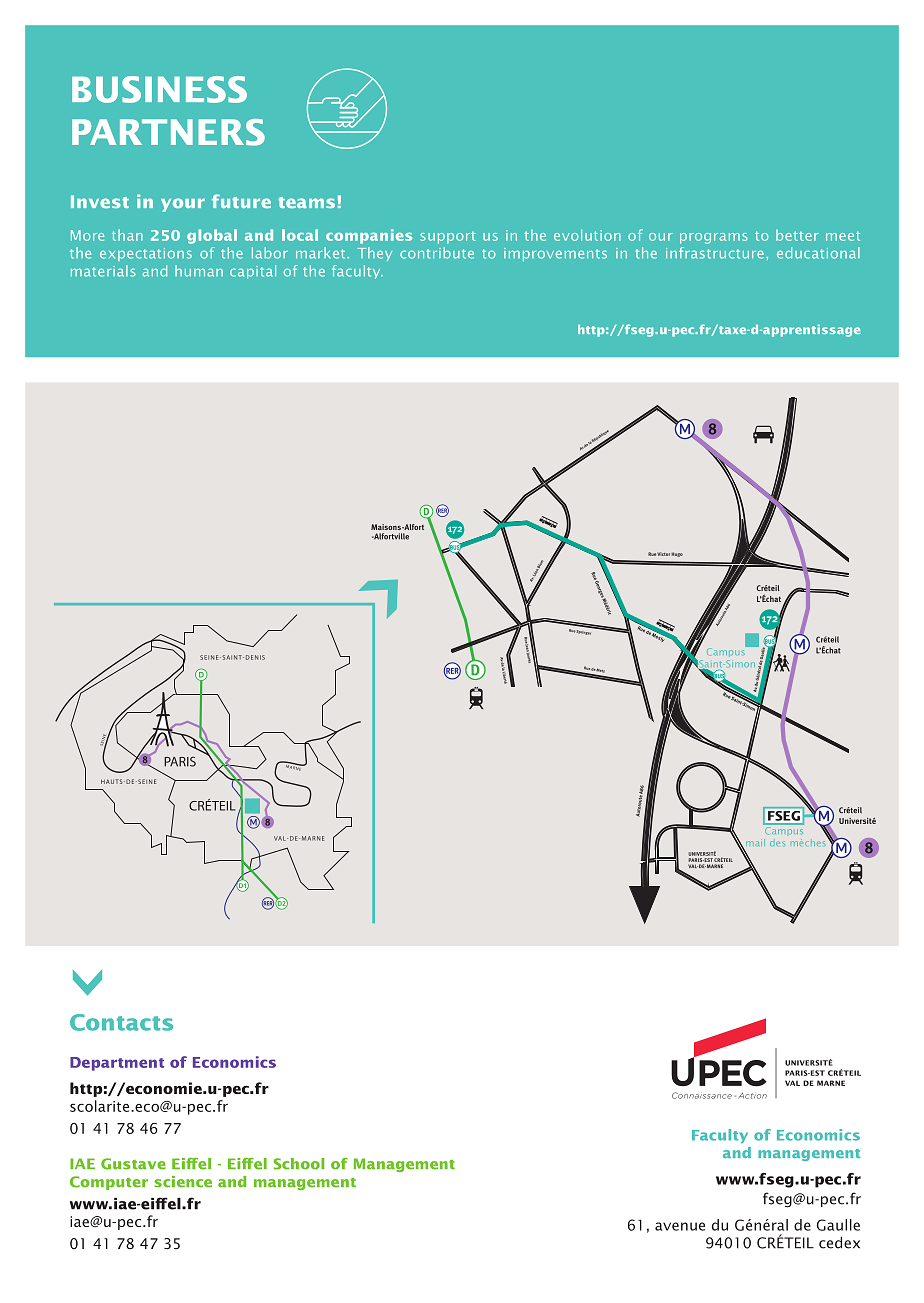 The image size is (924, 1303). What do you see at coordinates (299, 1164) in the document?
I see `School` at bounding box center [299, 1164].
